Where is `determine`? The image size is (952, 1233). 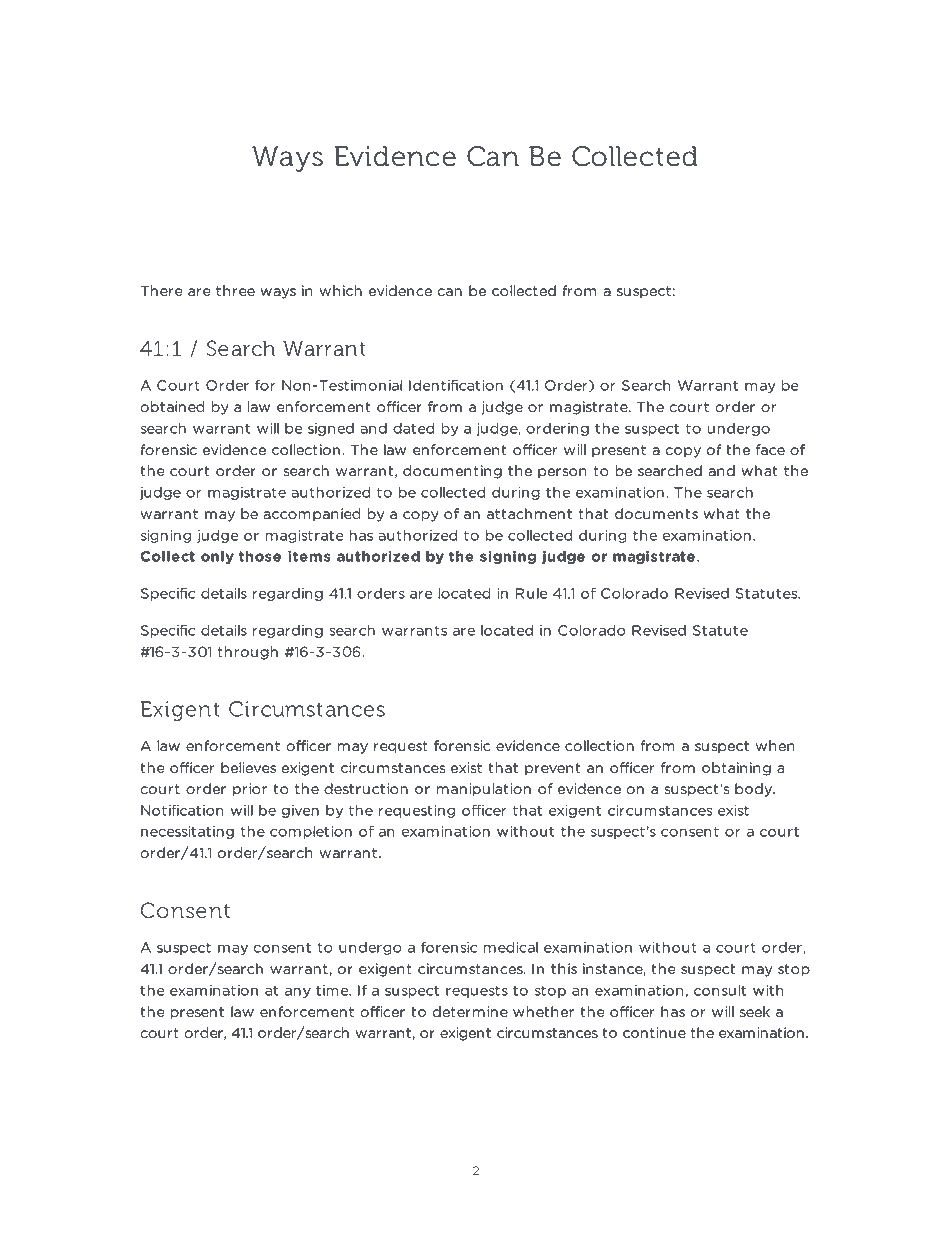
determine is located at coordinates (470, 1012).
